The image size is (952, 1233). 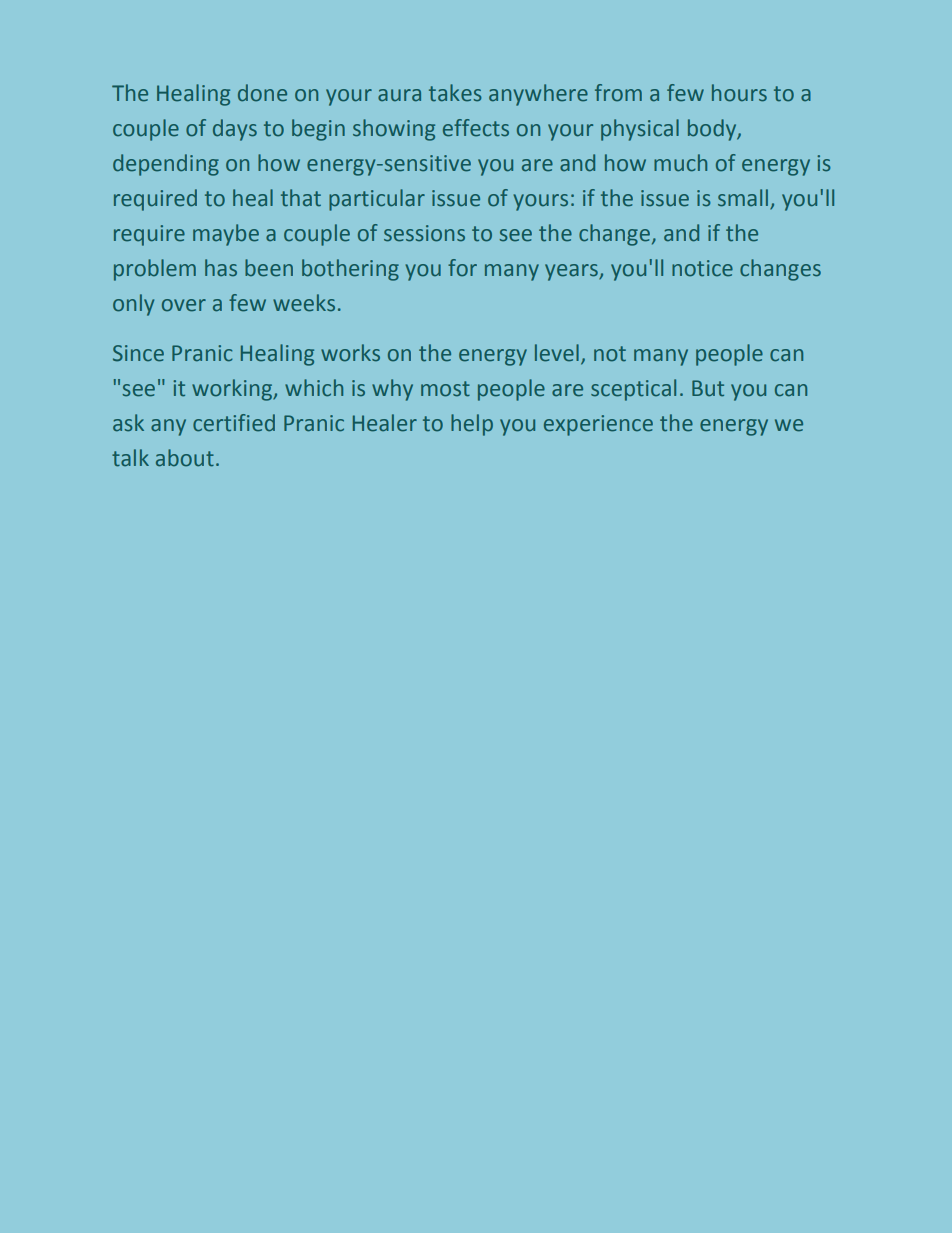 What do you see at coordinates (618, 93) in the image?
I see `from` at bounding box center [618, 93].
